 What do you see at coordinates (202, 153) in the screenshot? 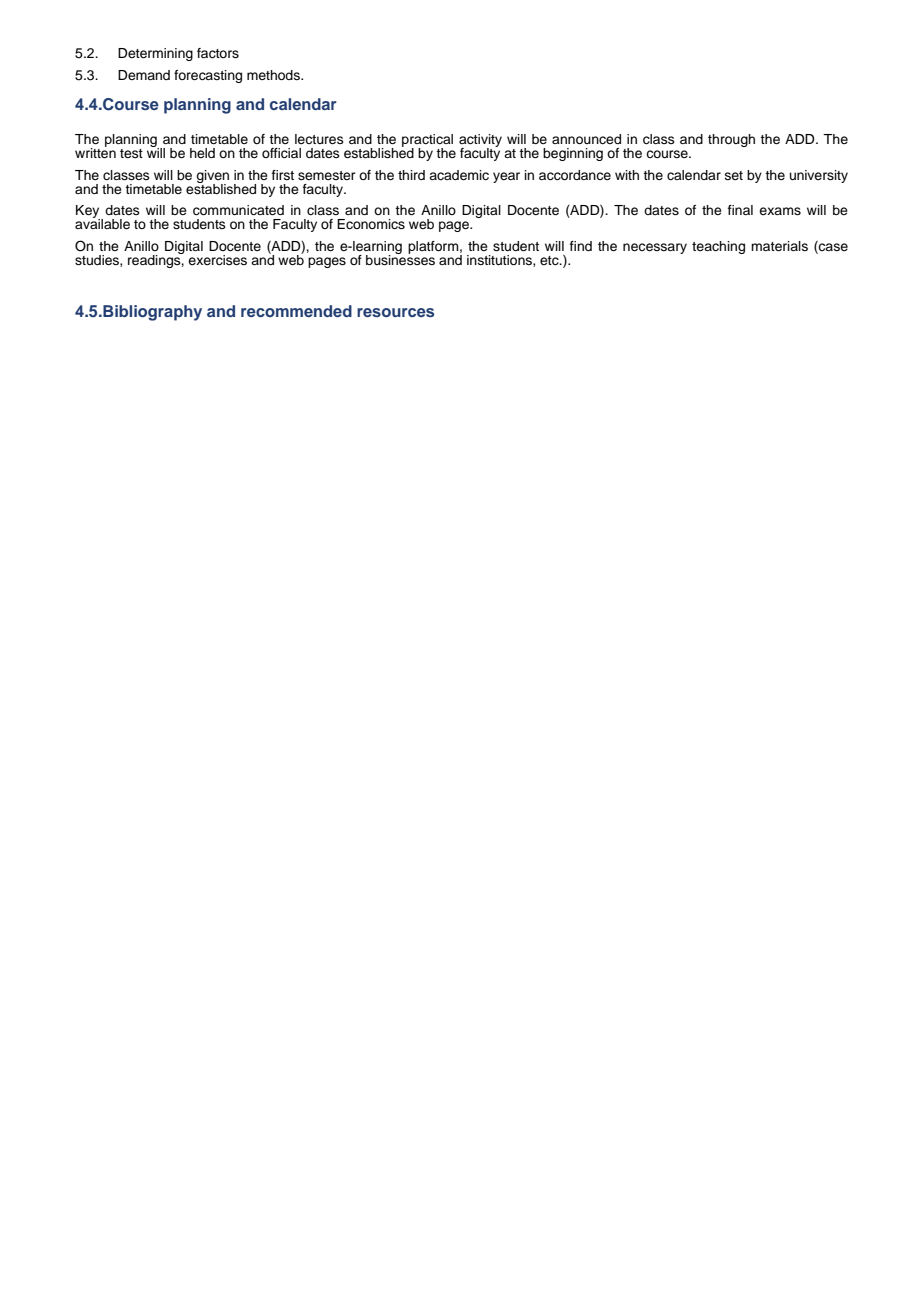
I see `held` at bounding box center [202, 153].
